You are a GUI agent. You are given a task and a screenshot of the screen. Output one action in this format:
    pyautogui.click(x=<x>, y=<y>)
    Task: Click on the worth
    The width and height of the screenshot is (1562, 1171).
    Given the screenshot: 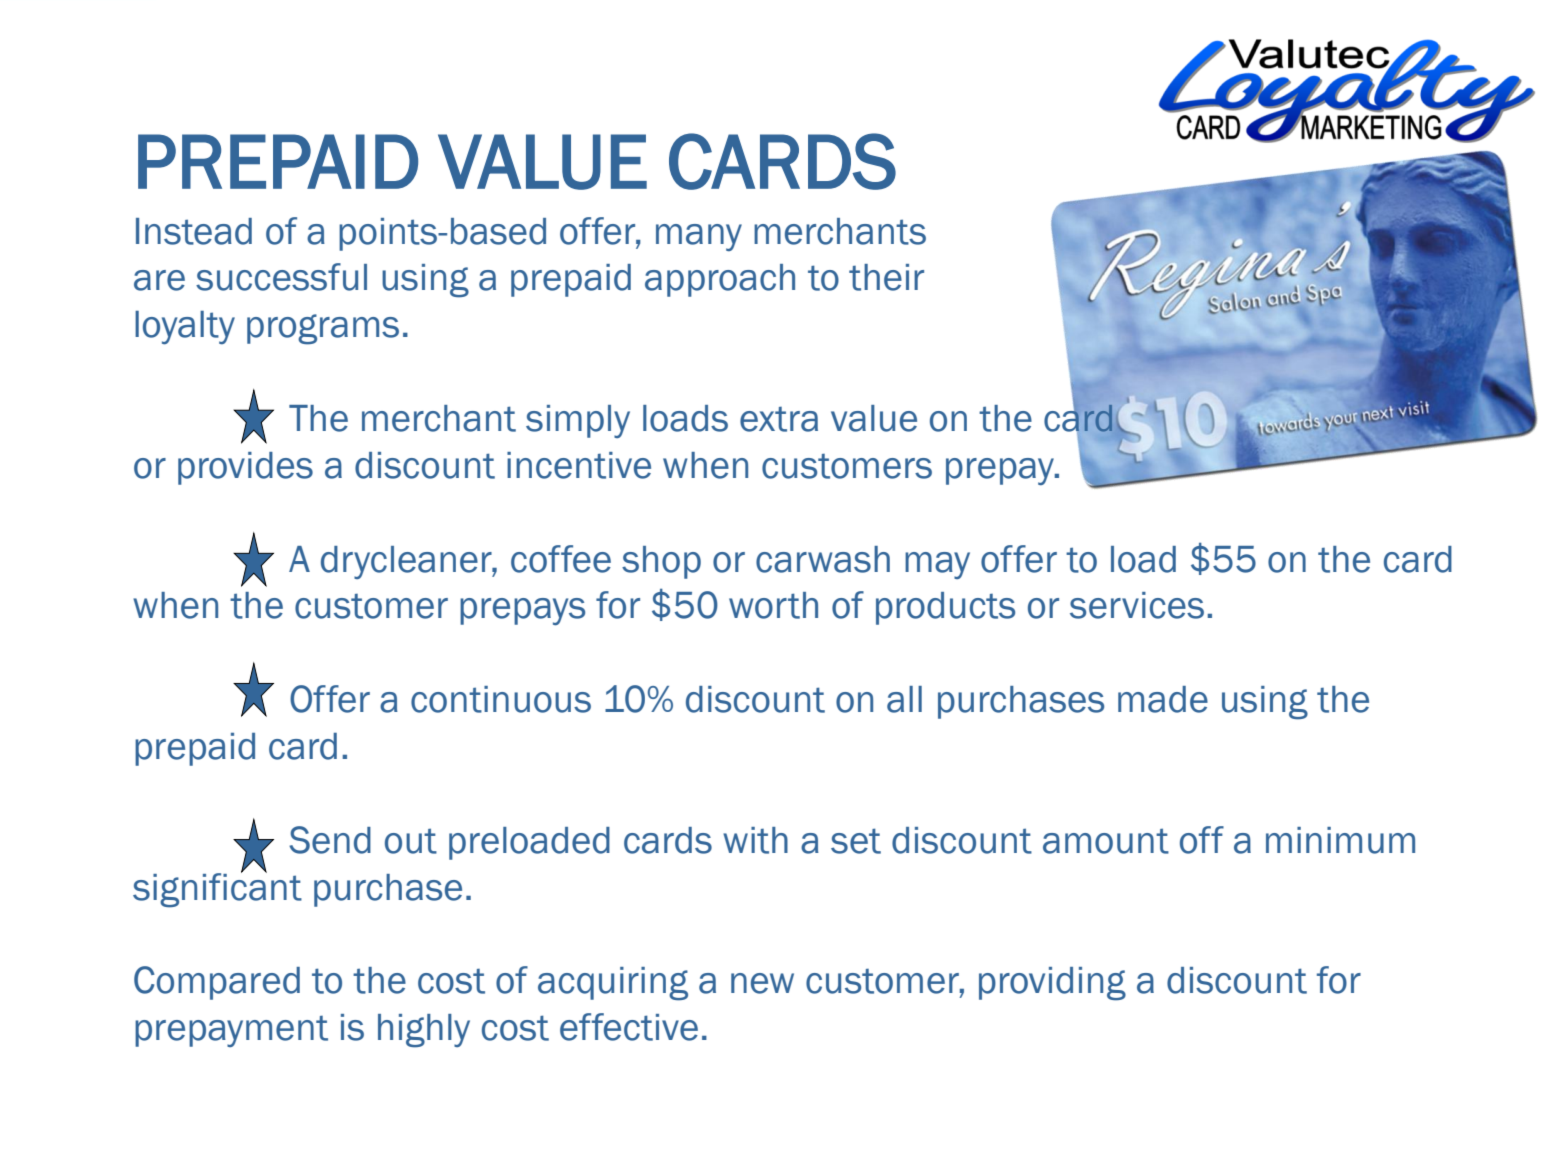 What is the action you would take?
    pyautogui.click(x=773, y=605)
